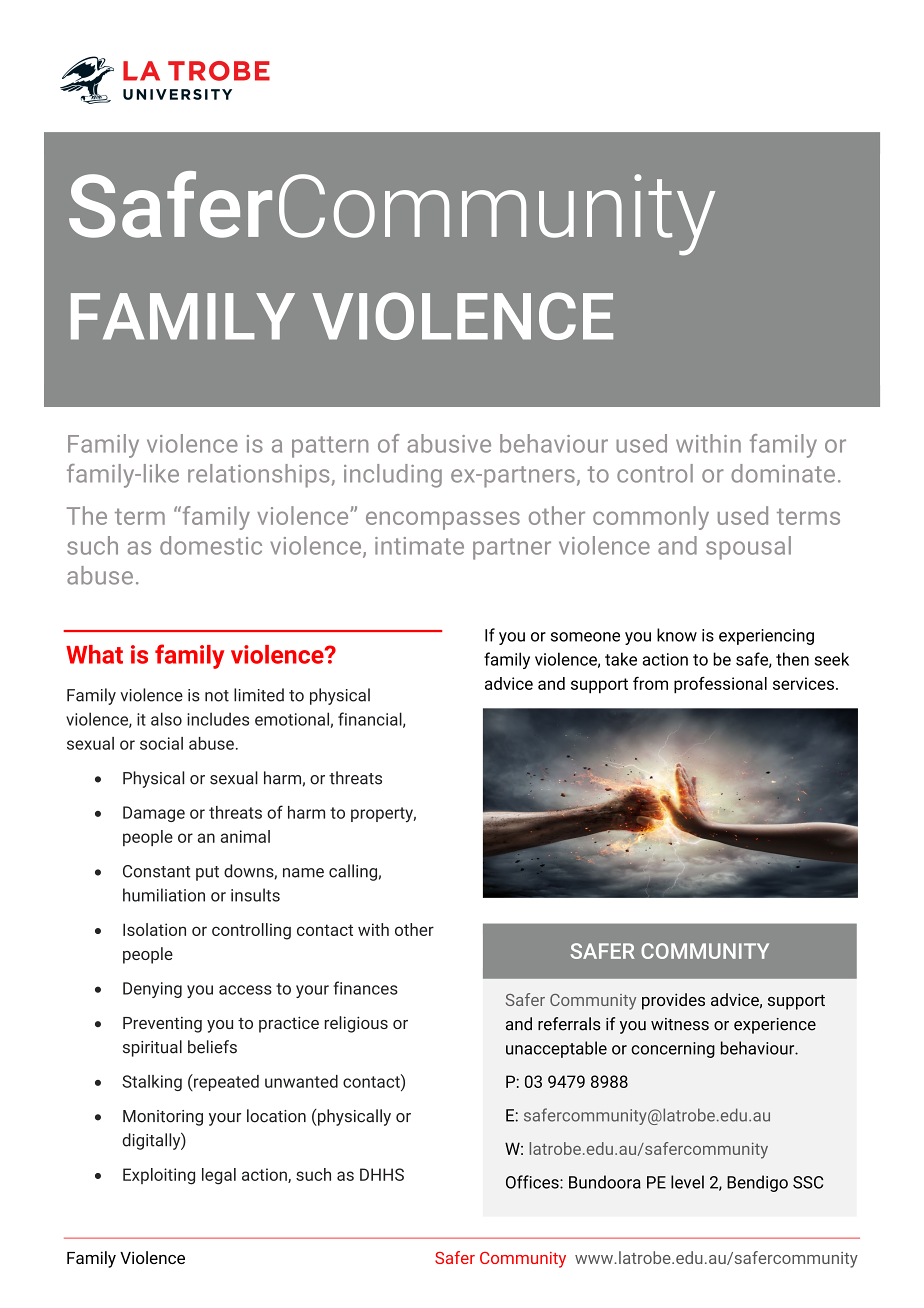 Image resolution: width=924 pixels, height=1308 pixels. Describe the element at coordinates (159, 1176) in the screenshot. I see `Exploiting` at that location.
